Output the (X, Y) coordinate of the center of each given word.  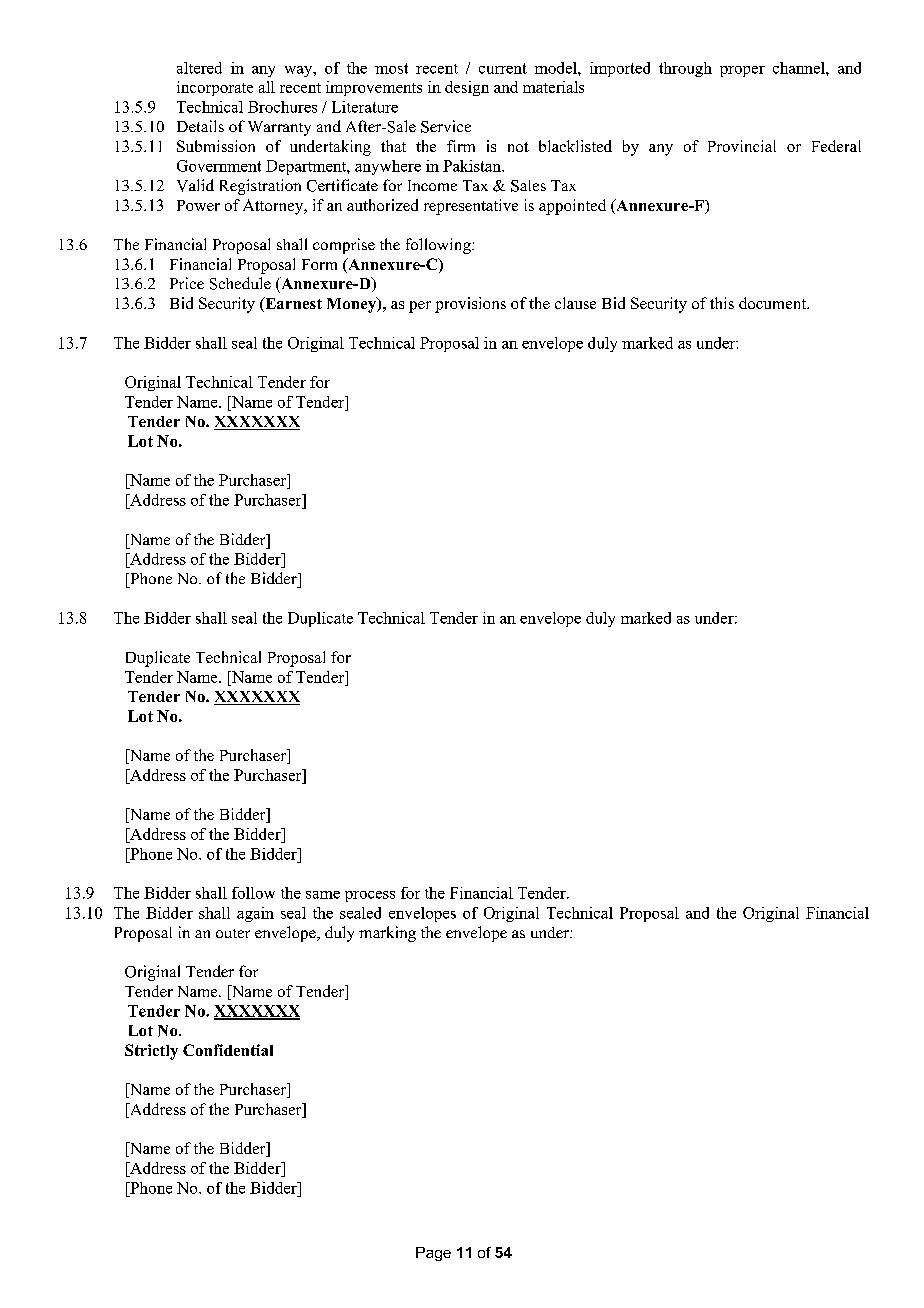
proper (742, 71)
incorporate (215, 88)
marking (387, 934)
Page (433, 1254)
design (467, 88)
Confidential (228, 1050)
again (255, 914)
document (773, 303)
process (370, 896)
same (323, 895)
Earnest (292, 304)
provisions (470, 305)
